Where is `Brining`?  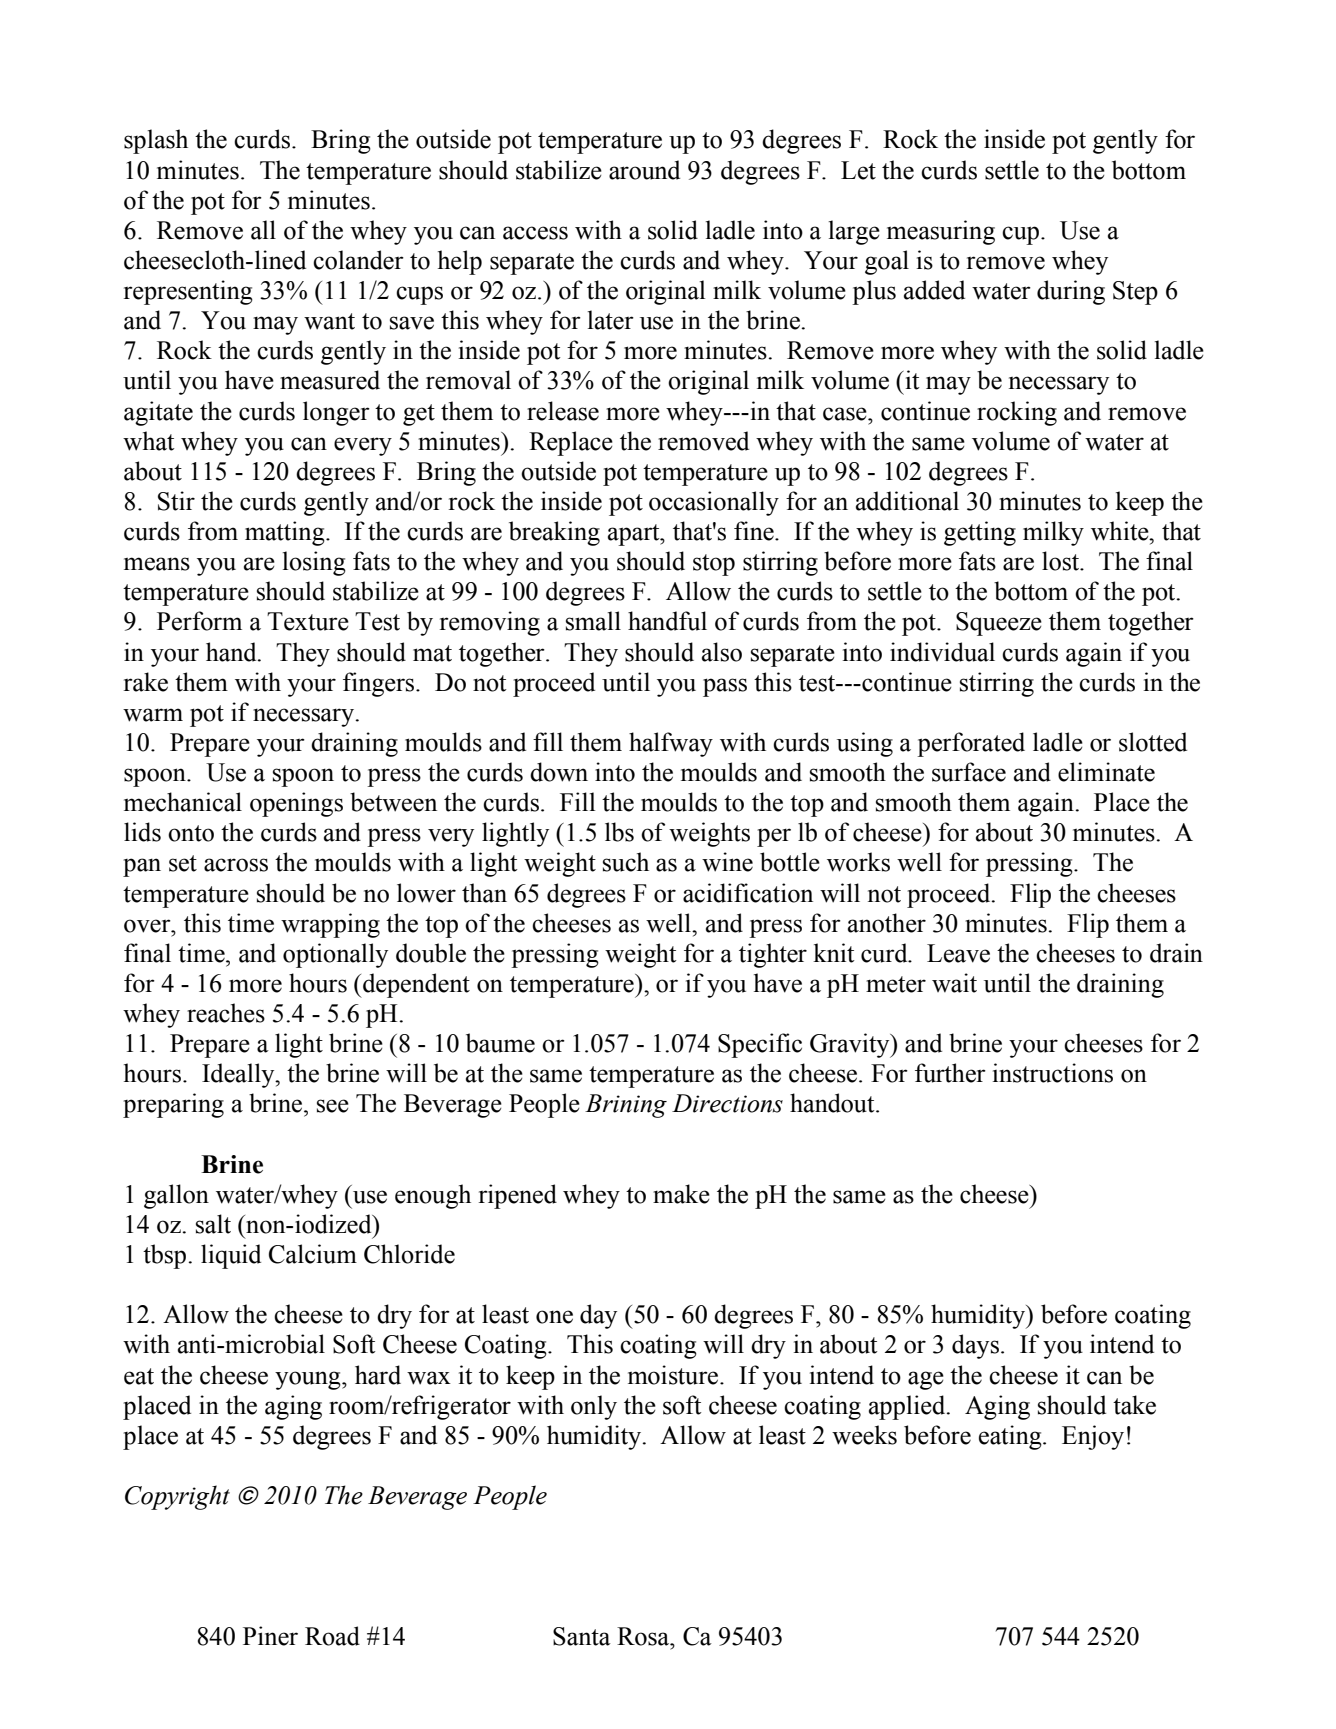 Brining is located at coordinates (626, 1106).
